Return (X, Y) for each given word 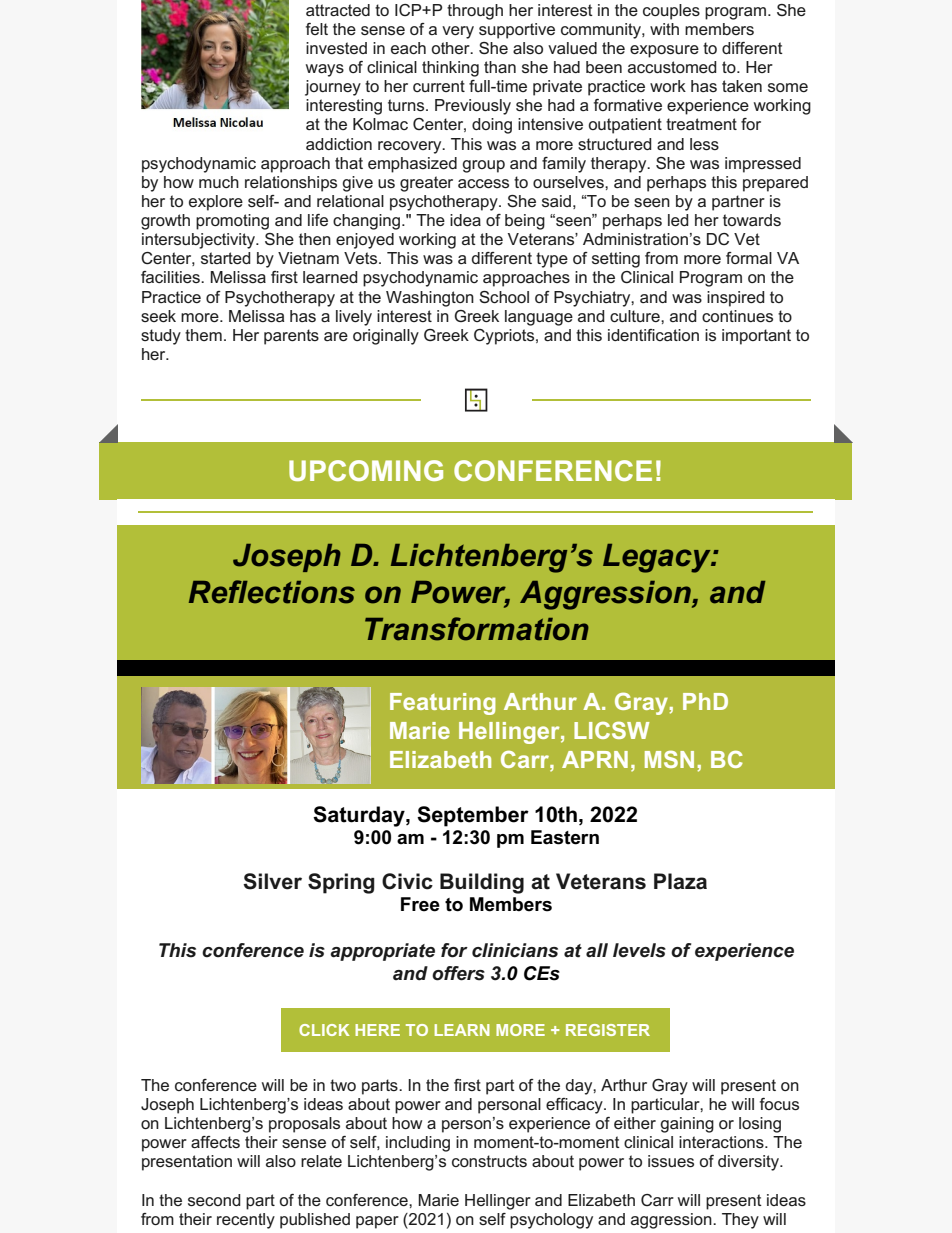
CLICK (324, 1030)
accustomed (672, 67)
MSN (669, 759)
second (214, 1200)
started (226, 258)
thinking (450, 69)
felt (317, 29)
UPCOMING (366, 470)
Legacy (658, 558)
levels (639, 950)
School (504, 297)
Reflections (272, 592)
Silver (272, 881)
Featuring (443, 704)
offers (458, 973)
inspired (736, 299)
